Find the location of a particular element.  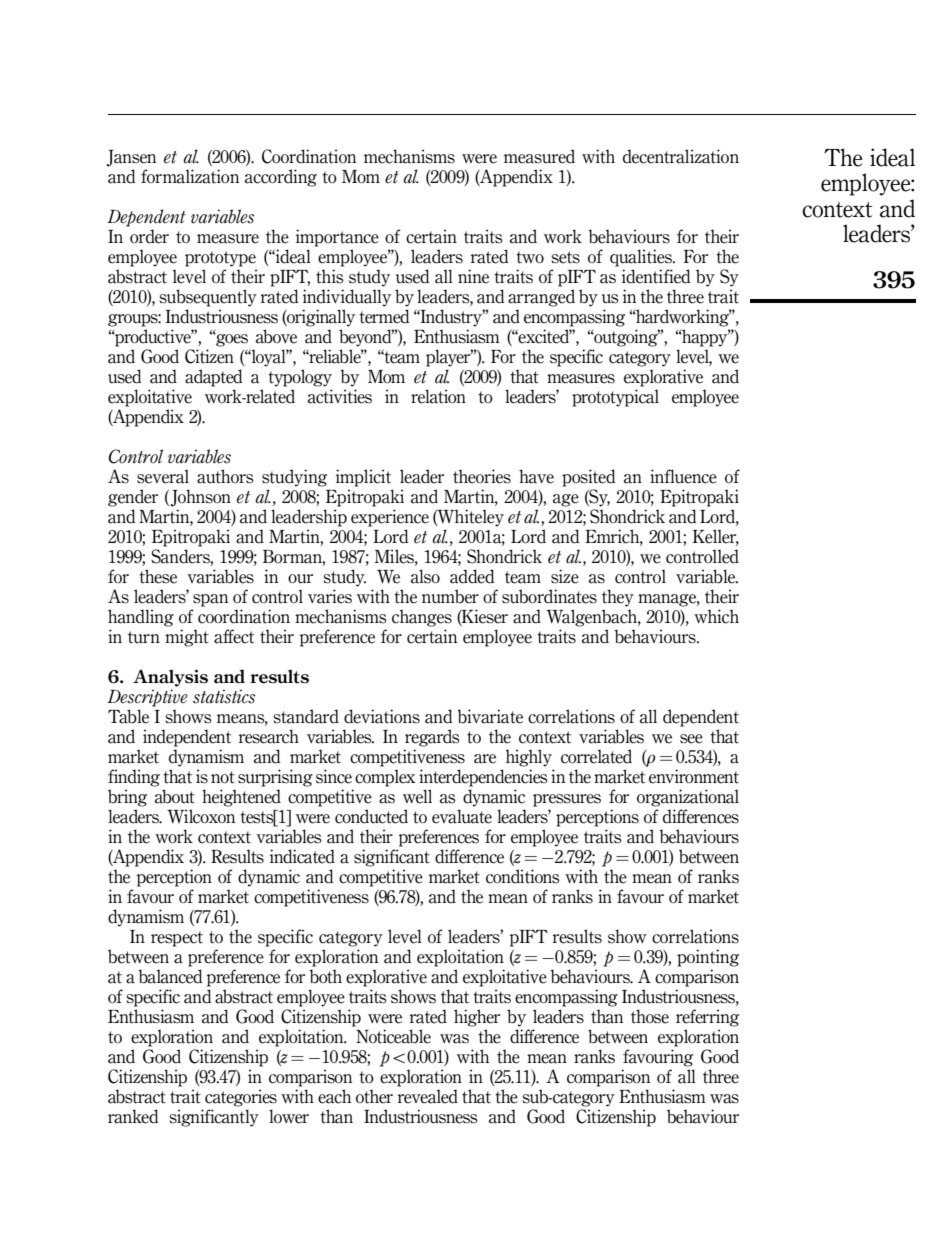

changes is located at coordinates (422, 618).
